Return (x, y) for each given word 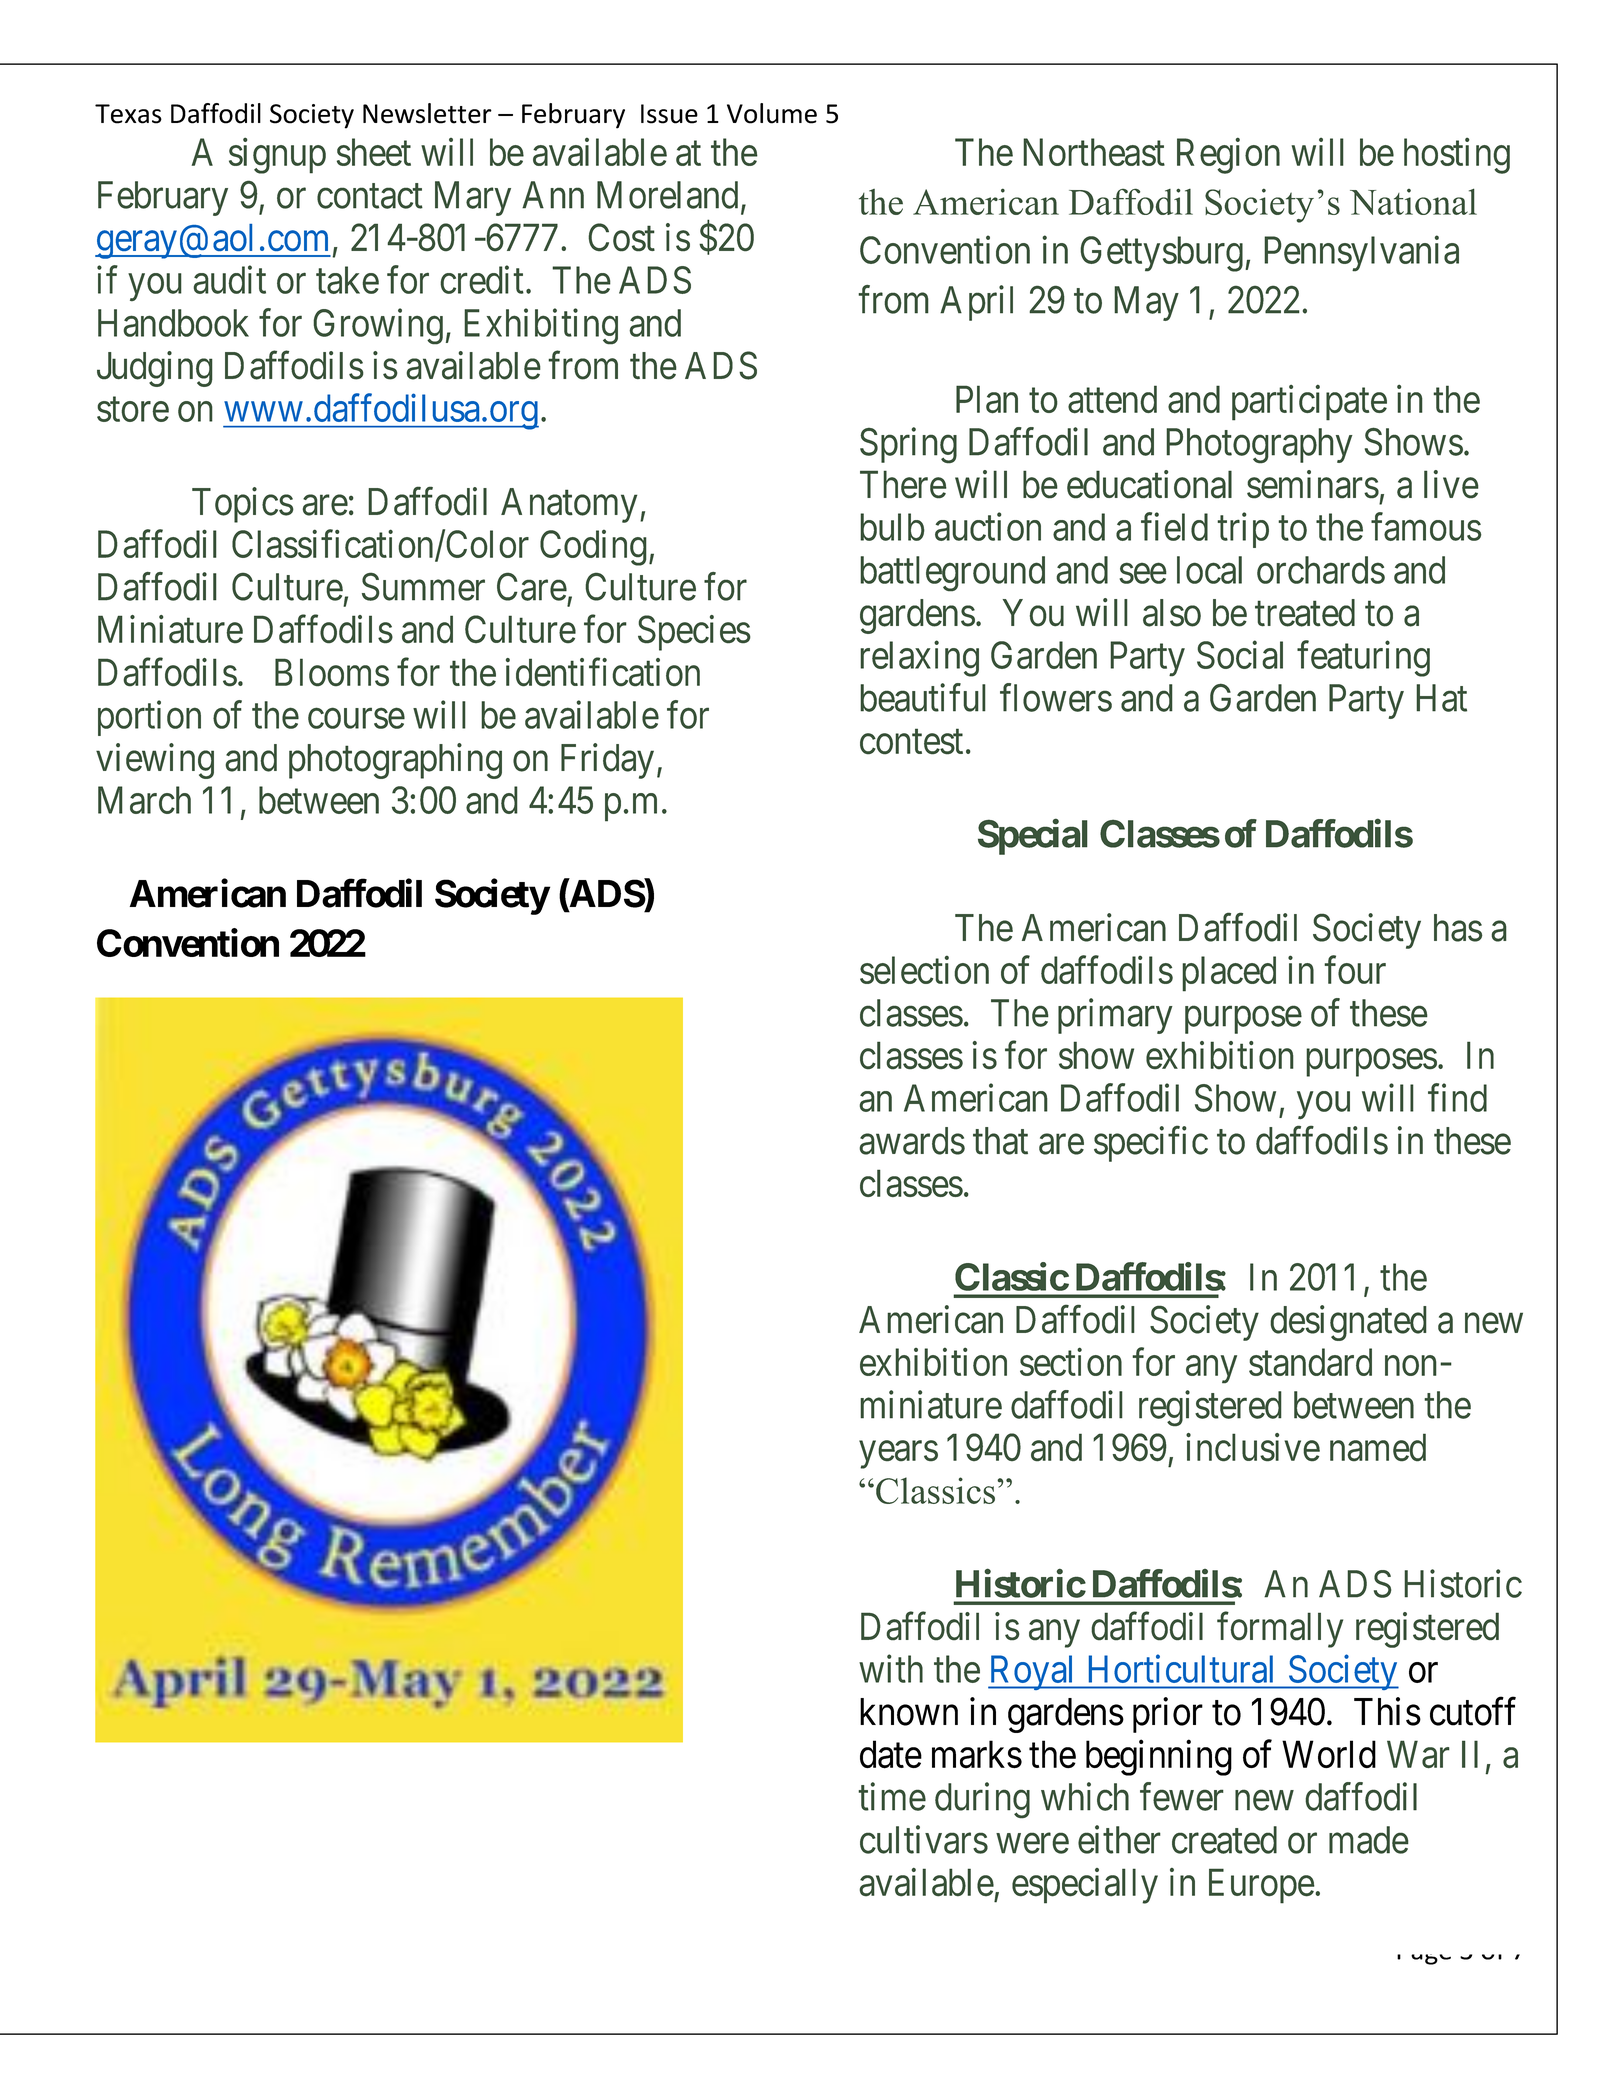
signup (277, 156)
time (892, 1796)
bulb (892, 527)
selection (924, 970)
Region (1228, 156)
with (891, 1669)
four (1355, 970)
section (1071, 1362)
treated (1305, 613)
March (144, 800)
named (1378, 1447)
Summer (423, 587)
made (1369, 1840)
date (891, 1754)
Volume (772, 113)
